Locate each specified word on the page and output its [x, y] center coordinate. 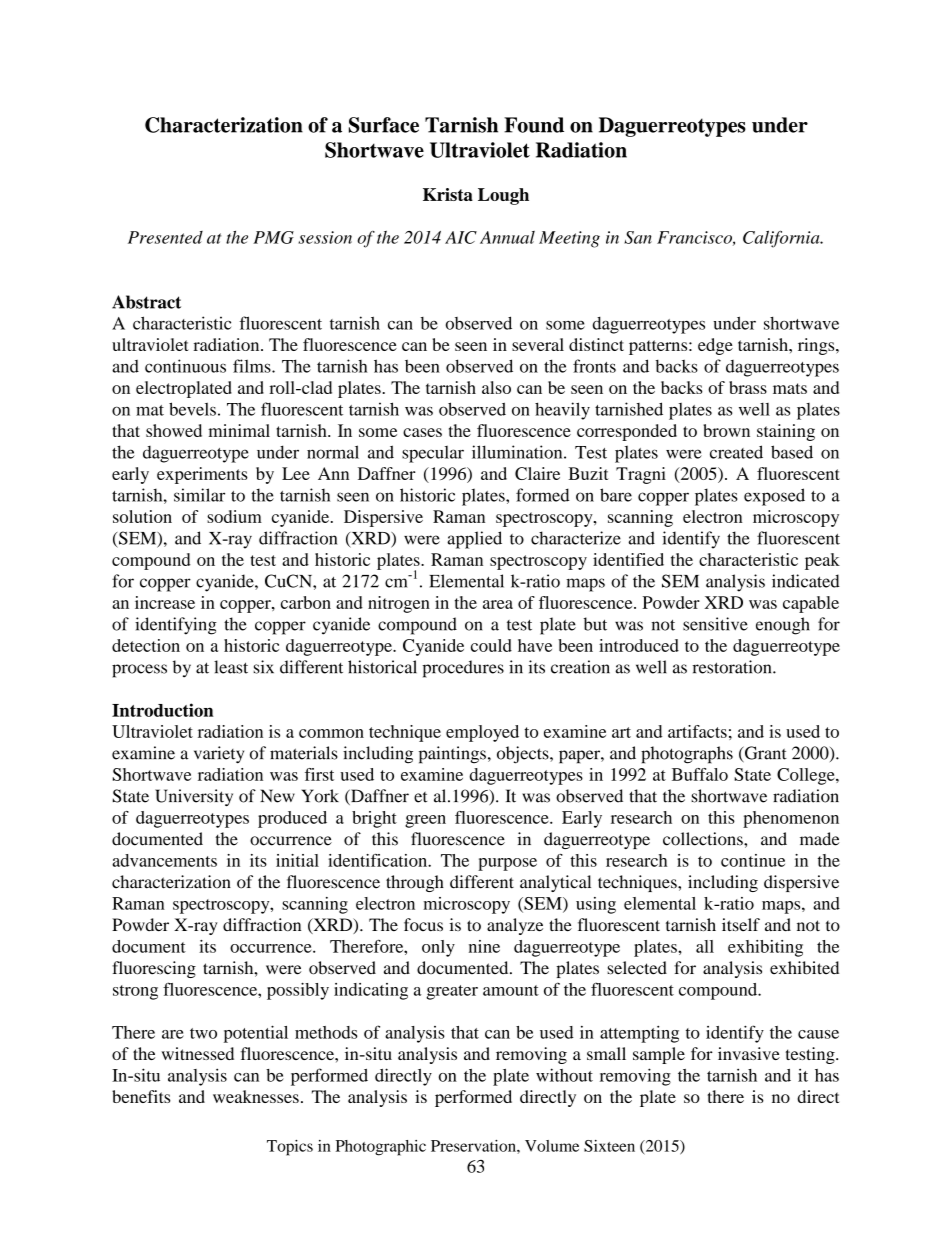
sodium [234, 516]
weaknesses [256, 1096]
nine [484, 946]
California [782, 239]
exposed [774, 497]
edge [715, 346]
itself [741, 924]
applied [474, 540]
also [496, 387]
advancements [164, 860]
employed [482, 733]
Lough [503, 196]
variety [219, 755]
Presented [165, 237]
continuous [185, 366]
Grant [765, 754]
